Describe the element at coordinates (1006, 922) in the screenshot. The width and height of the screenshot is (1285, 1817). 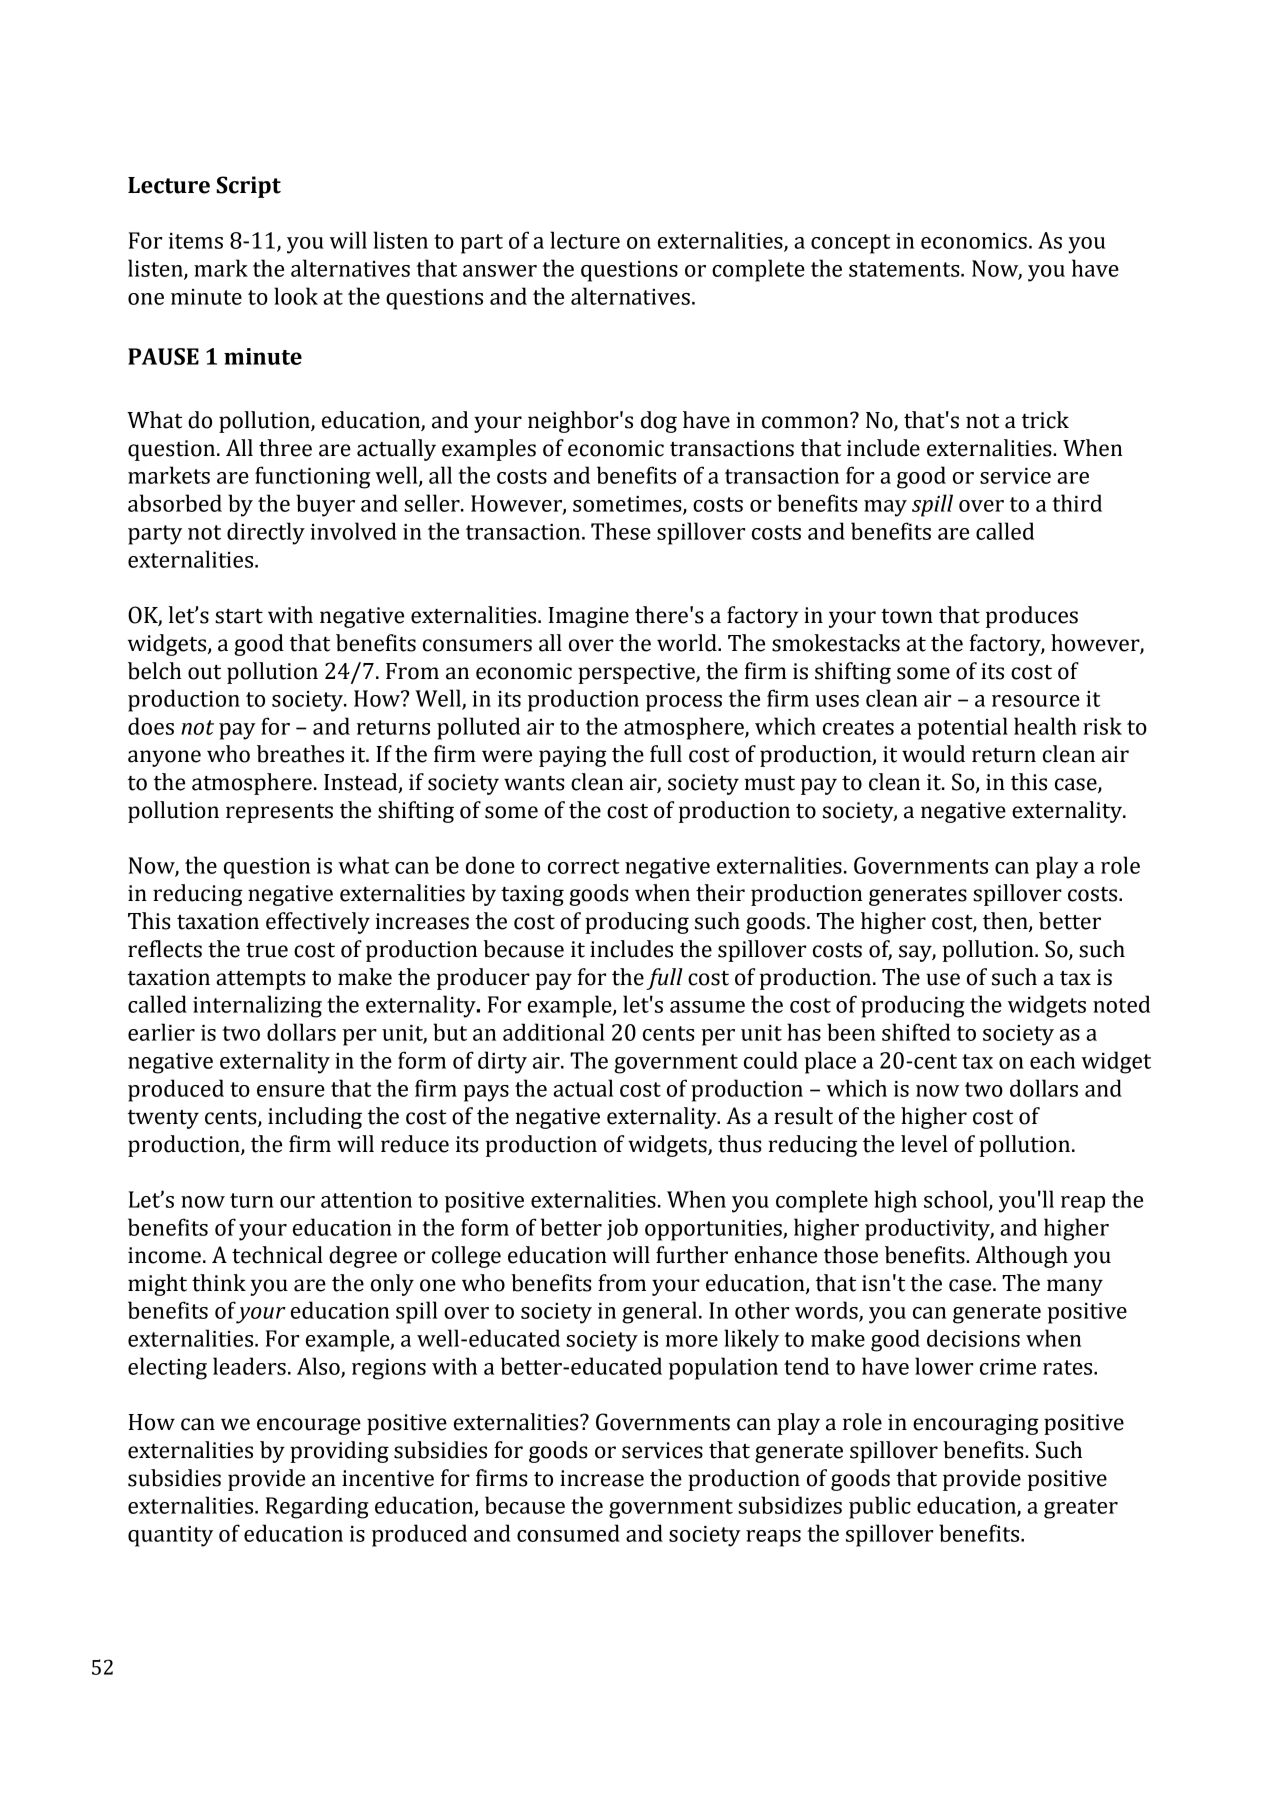
I see `then` at that location.
